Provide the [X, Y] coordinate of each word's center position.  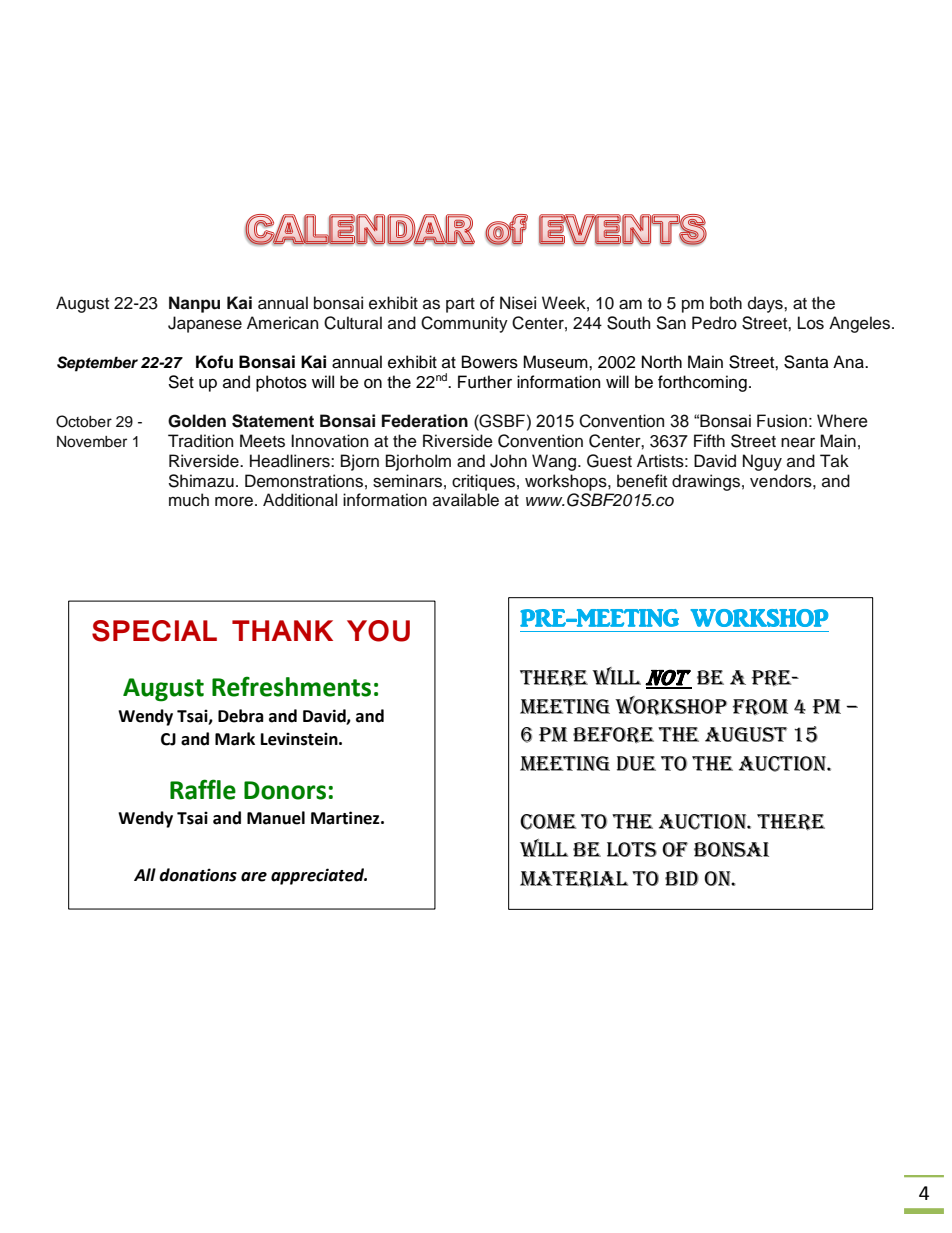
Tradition [200, 441]
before [613, 735]
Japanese [205, 324]
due [636, 763]
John [508, 461]
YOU [378, 631]
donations [198, 875]
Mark [235, 739]
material [574, 879]
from [760, 707]
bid [682, 878]
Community [464, 324]
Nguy [762, 462]
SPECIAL [154, 631]
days [766, 304]
